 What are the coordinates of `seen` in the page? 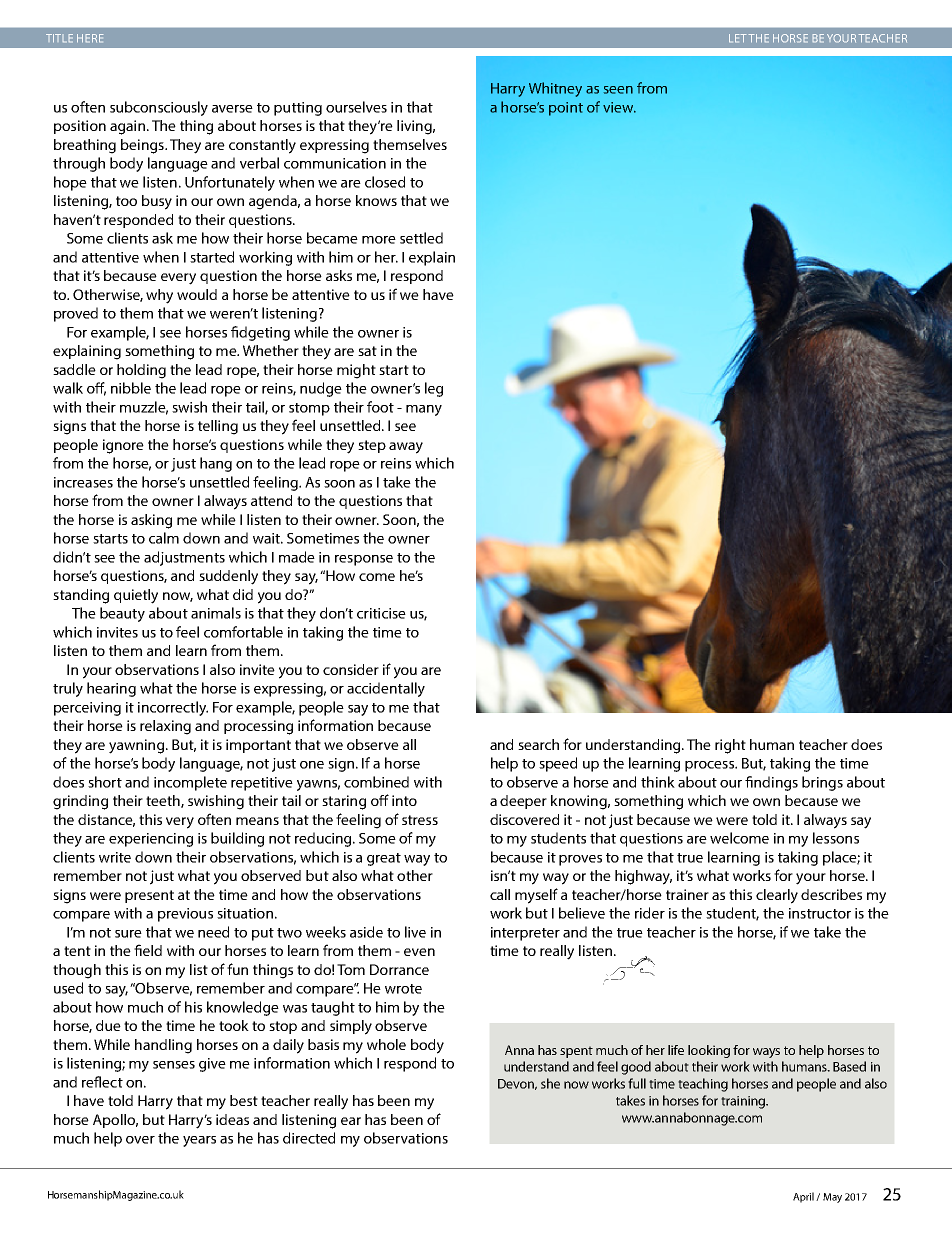 It's located at (618, 90).
